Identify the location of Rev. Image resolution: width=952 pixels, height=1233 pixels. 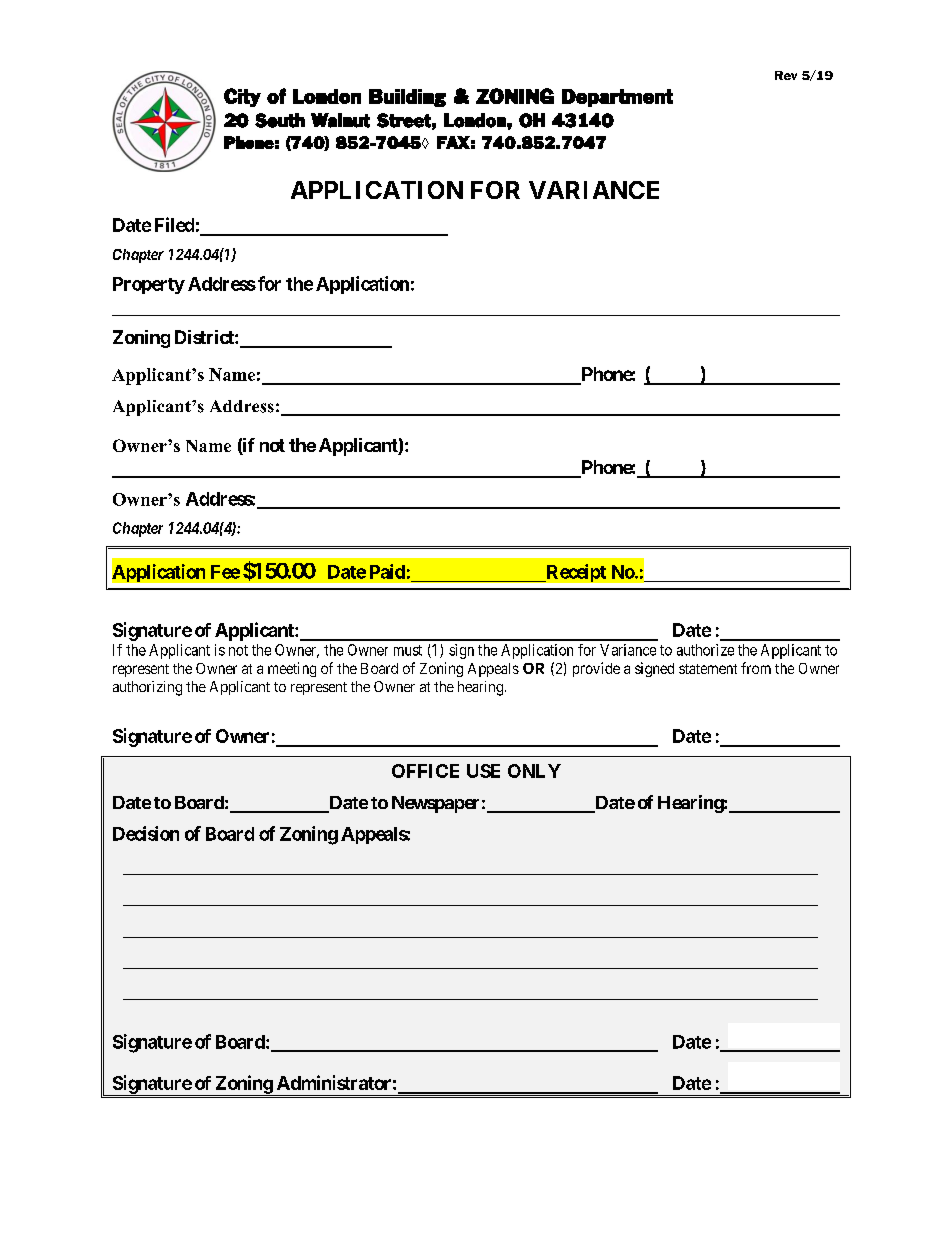
(786, 75).
